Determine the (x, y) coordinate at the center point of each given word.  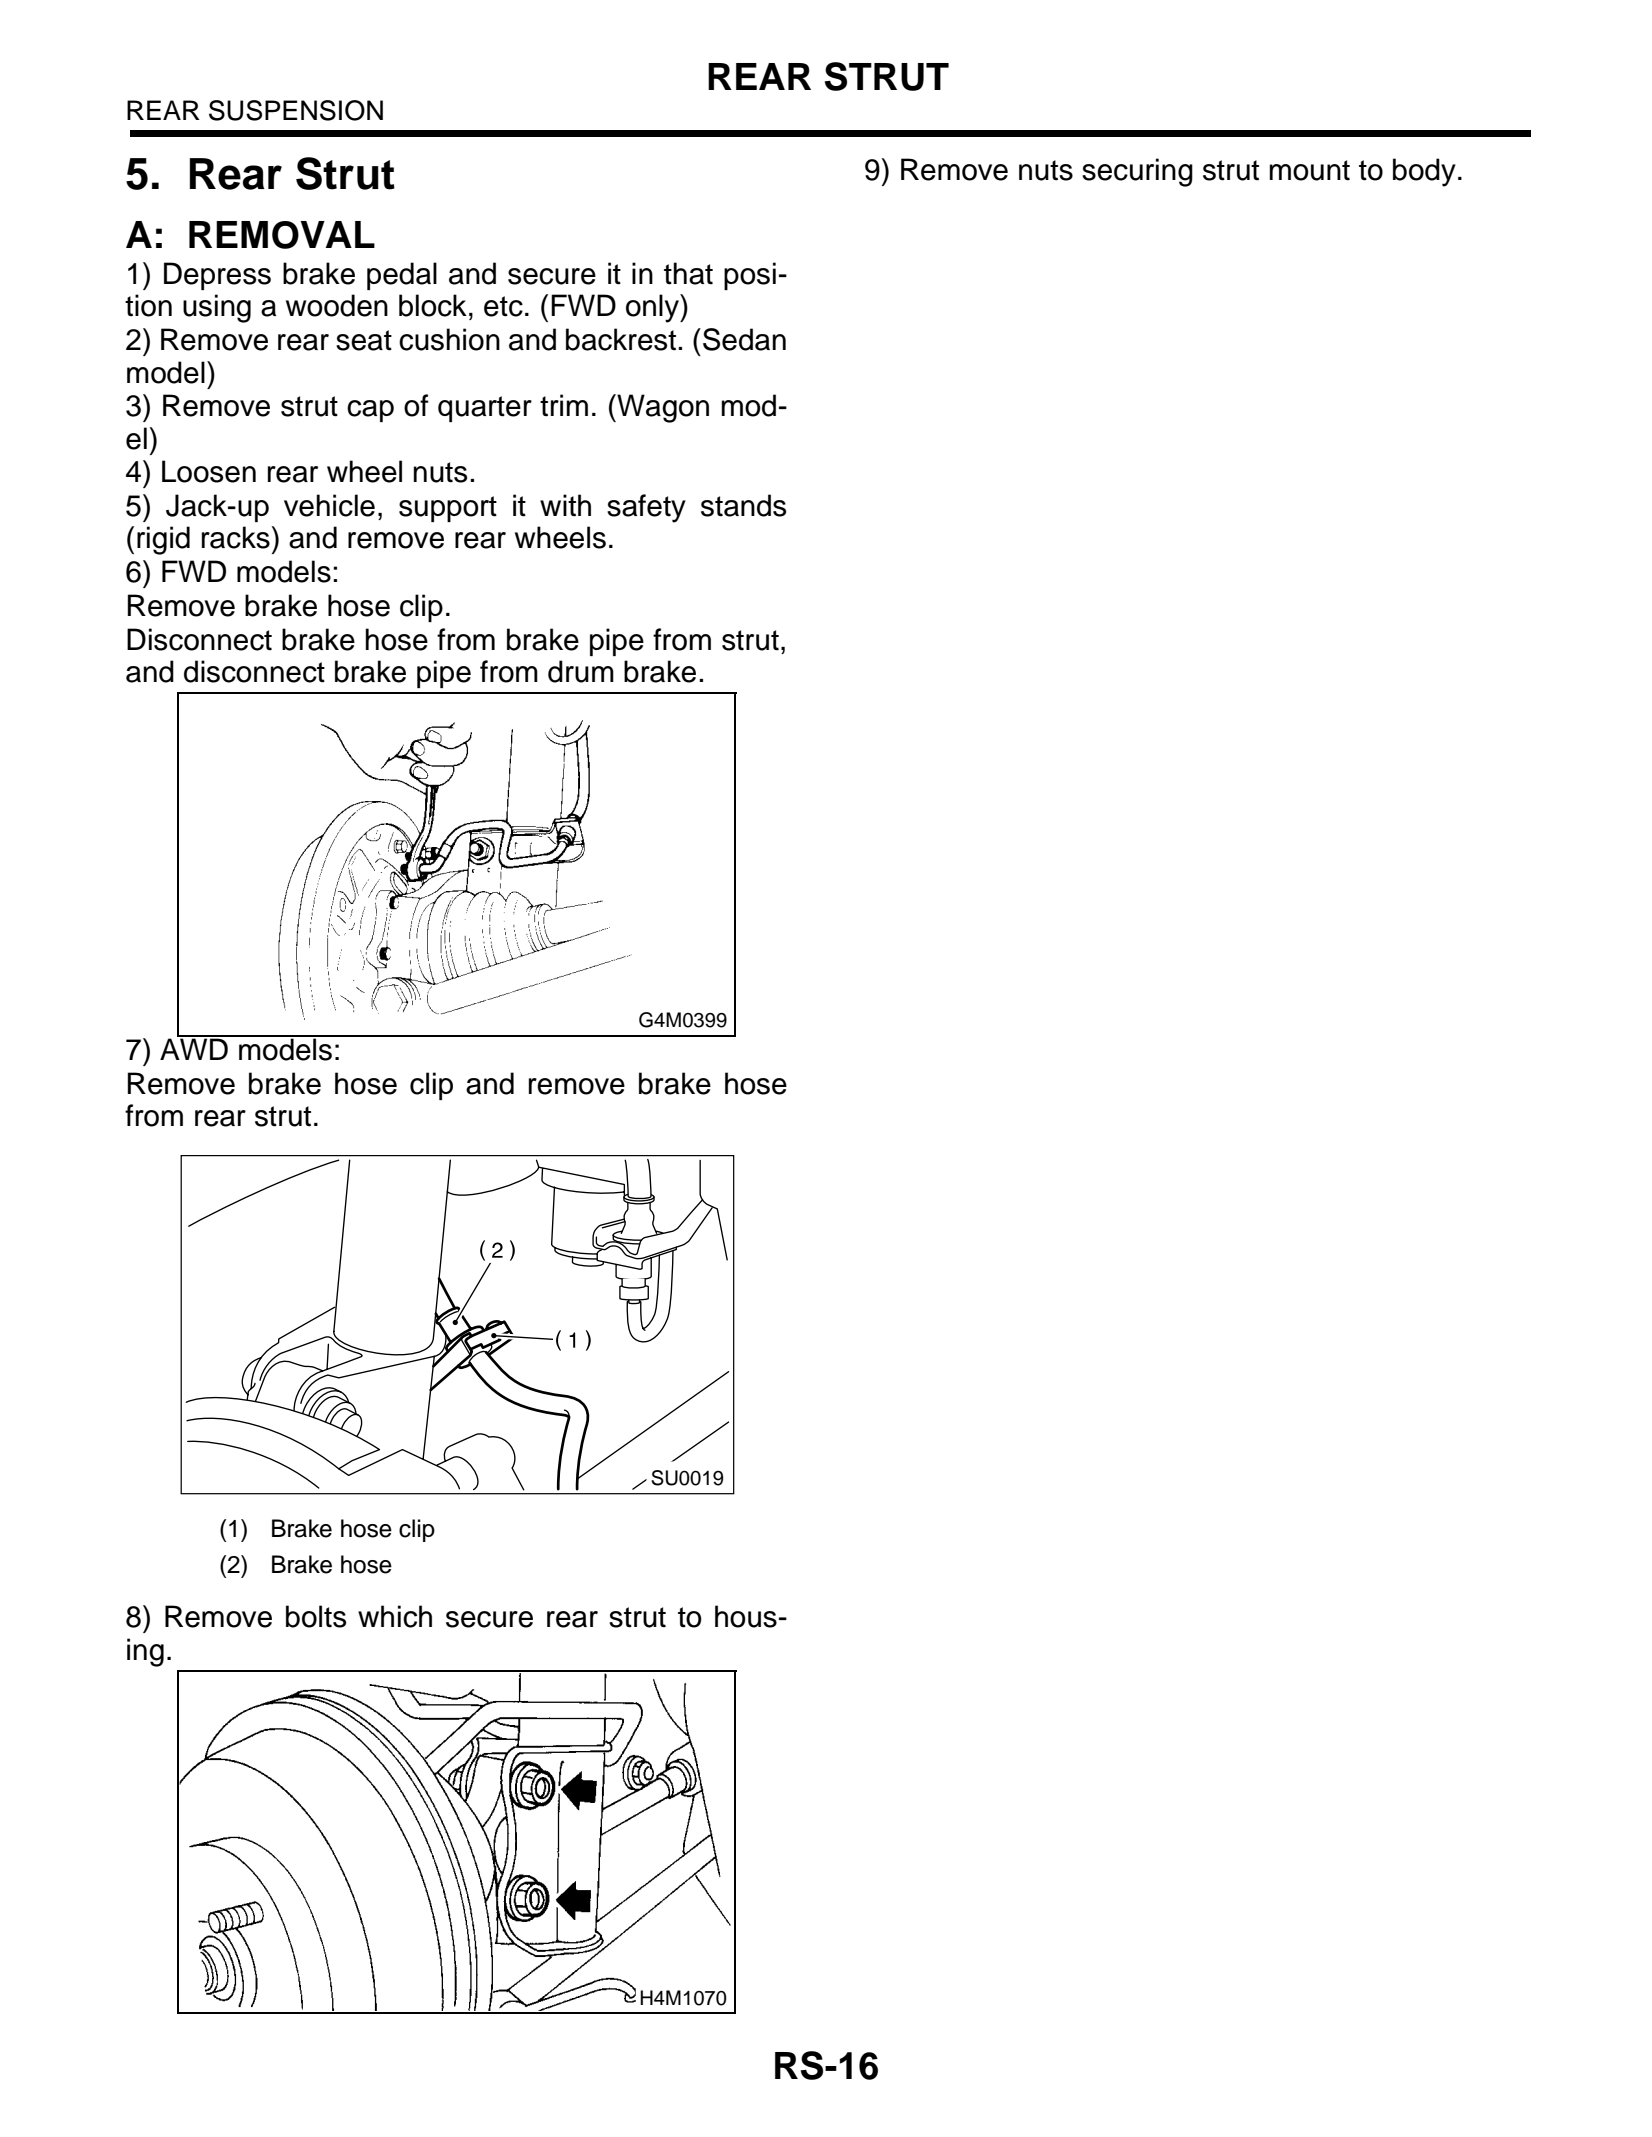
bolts (316, 1616)
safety (646, 508)
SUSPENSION (296, 110)
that (688, 273)
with (565, 505)
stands (743, 505)
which (395, 1616)
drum (581, 671)
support (448, 509)
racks (236, 537)
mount (1309, 170)
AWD (195, 1048)
